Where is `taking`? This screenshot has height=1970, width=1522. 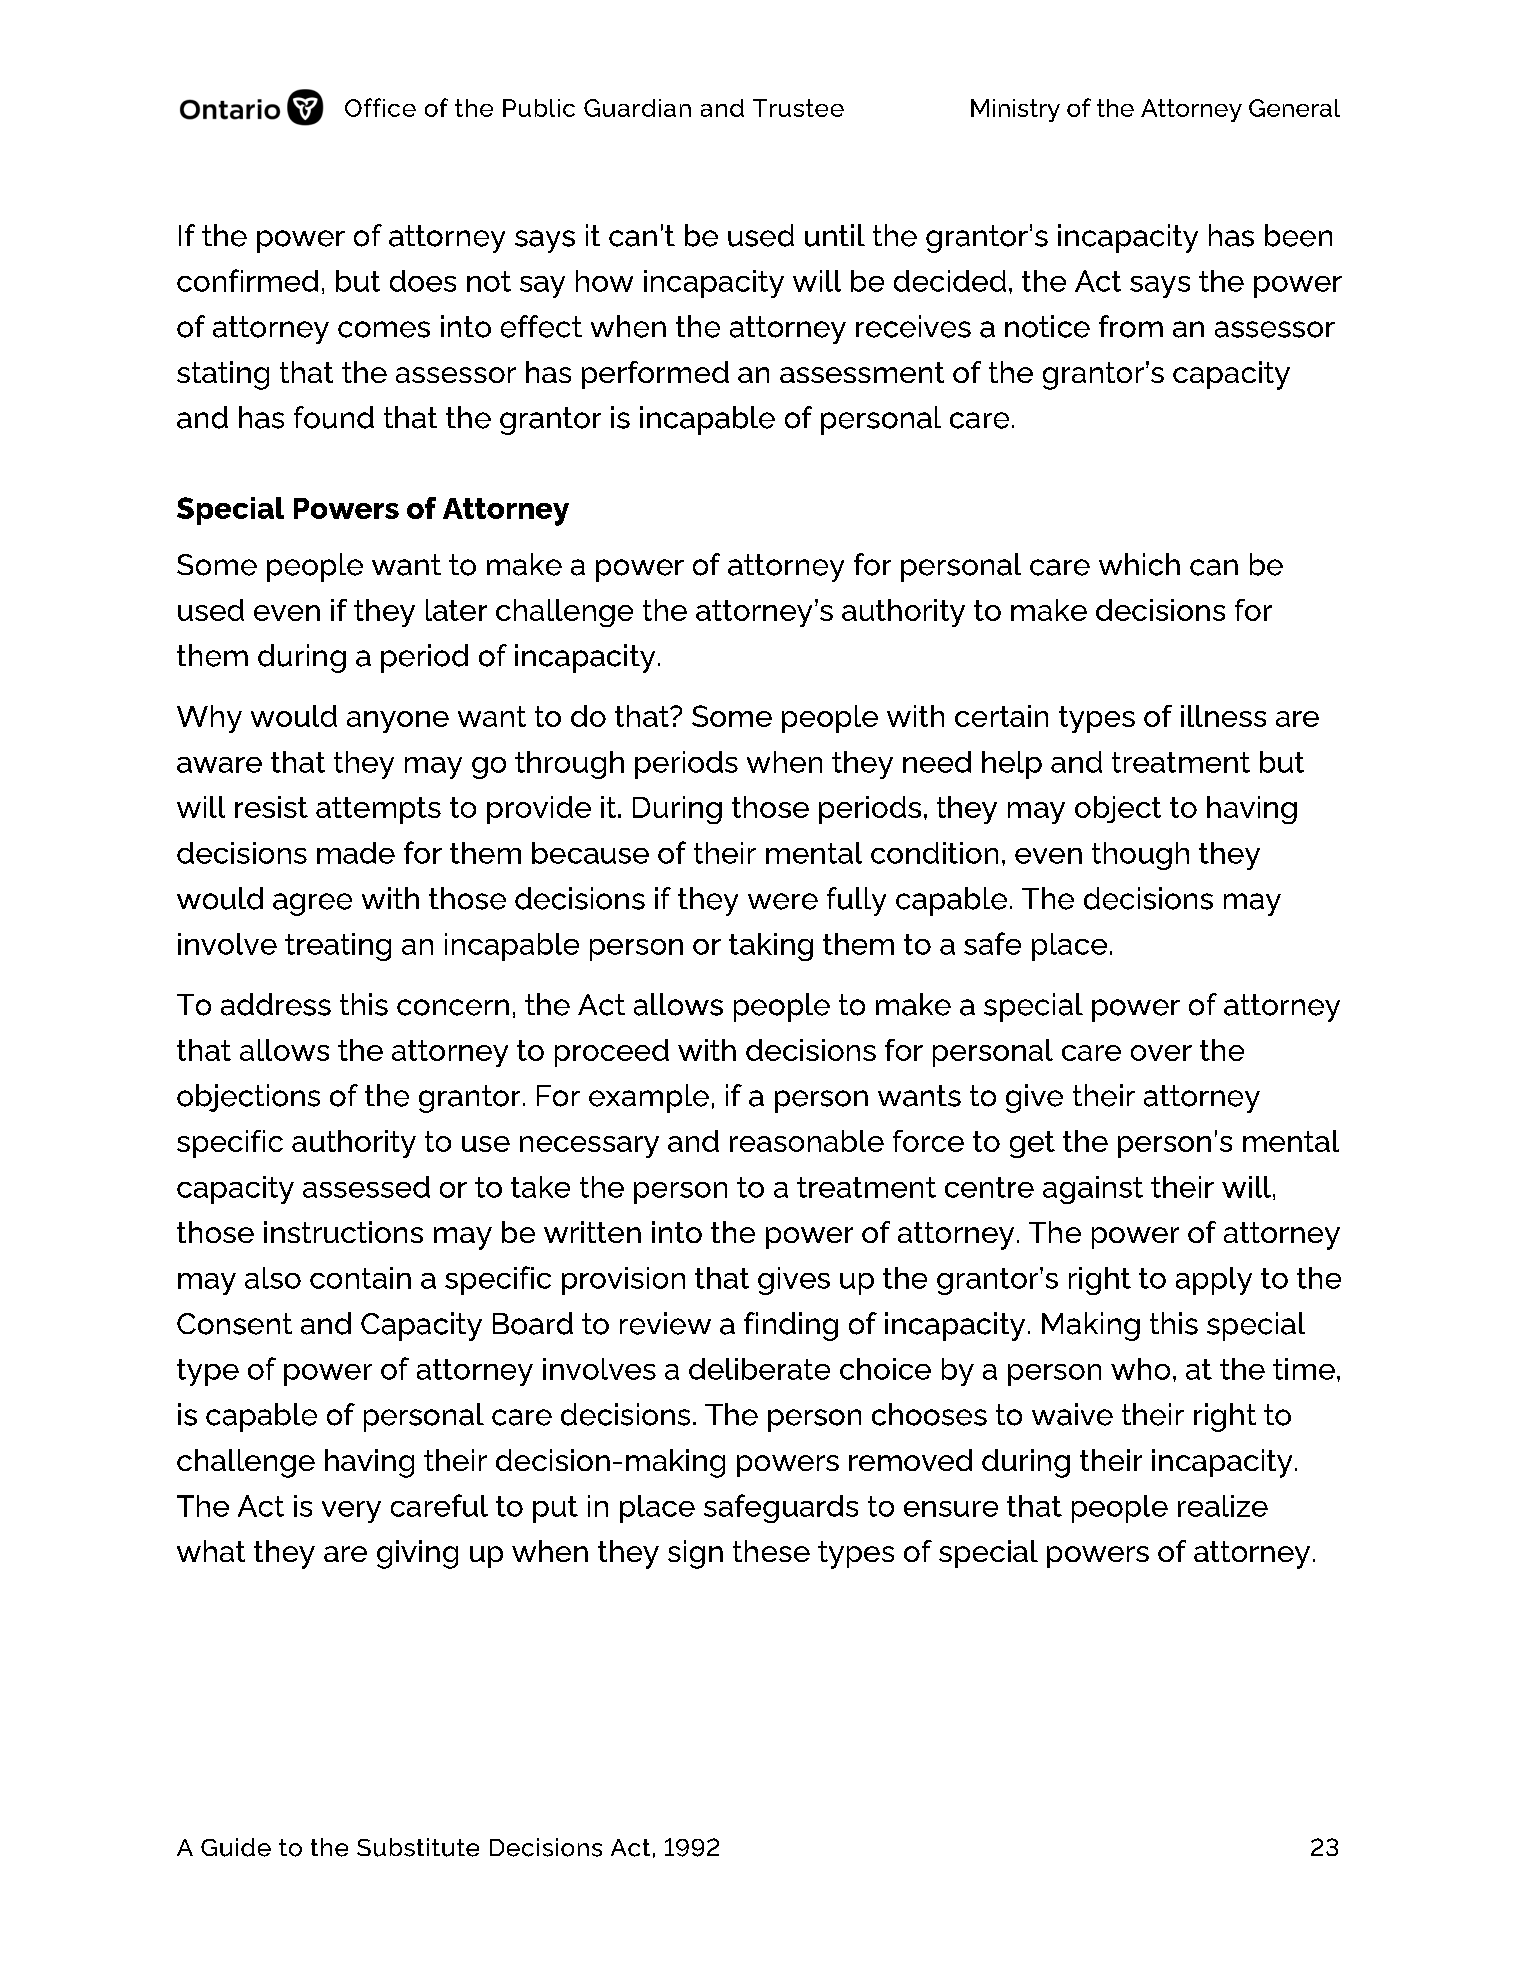 taking is located at coordinates (771, 947).
